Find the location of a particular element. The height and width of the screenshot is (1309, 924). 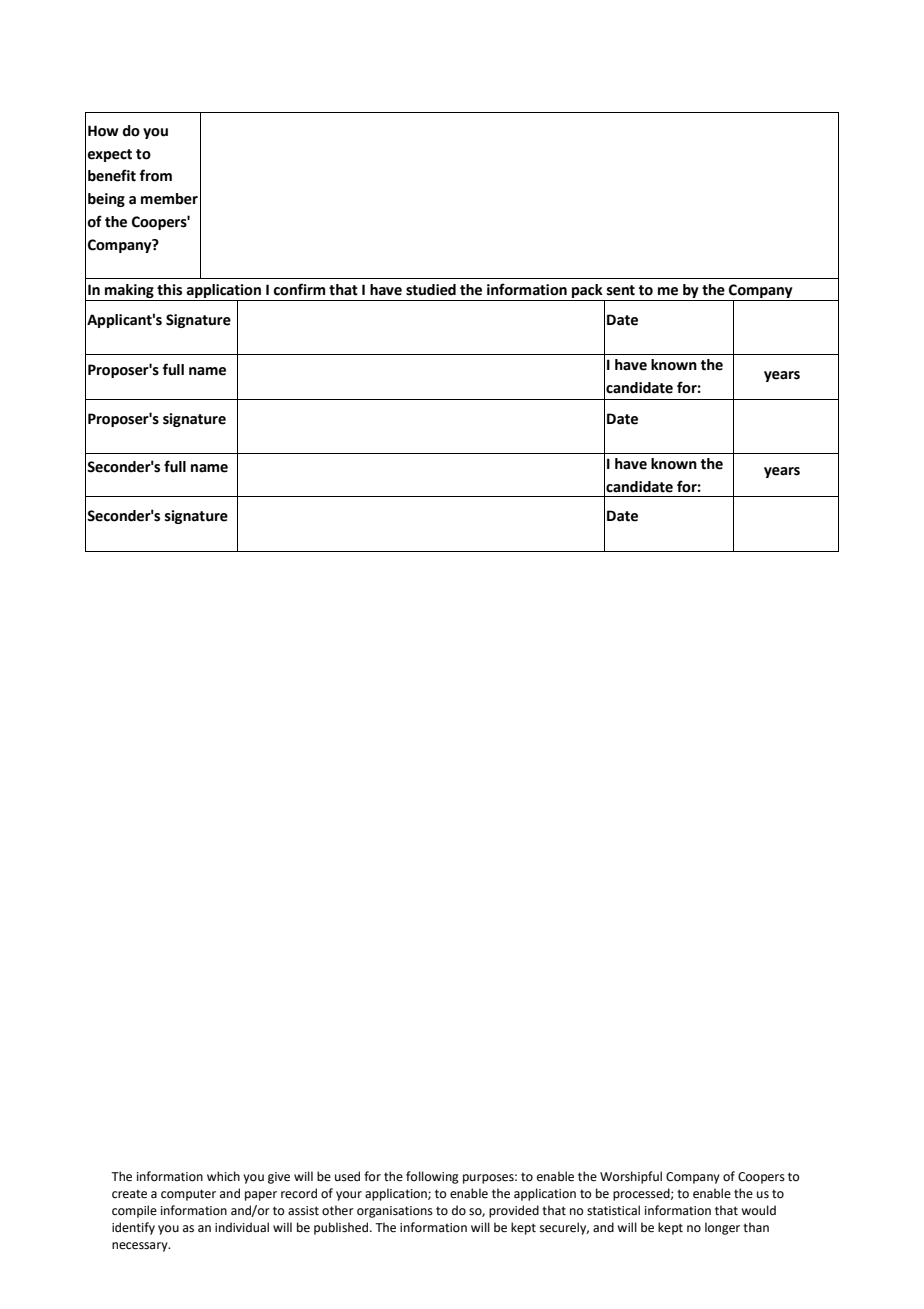

longer is located at coordinates (722, 1228).
